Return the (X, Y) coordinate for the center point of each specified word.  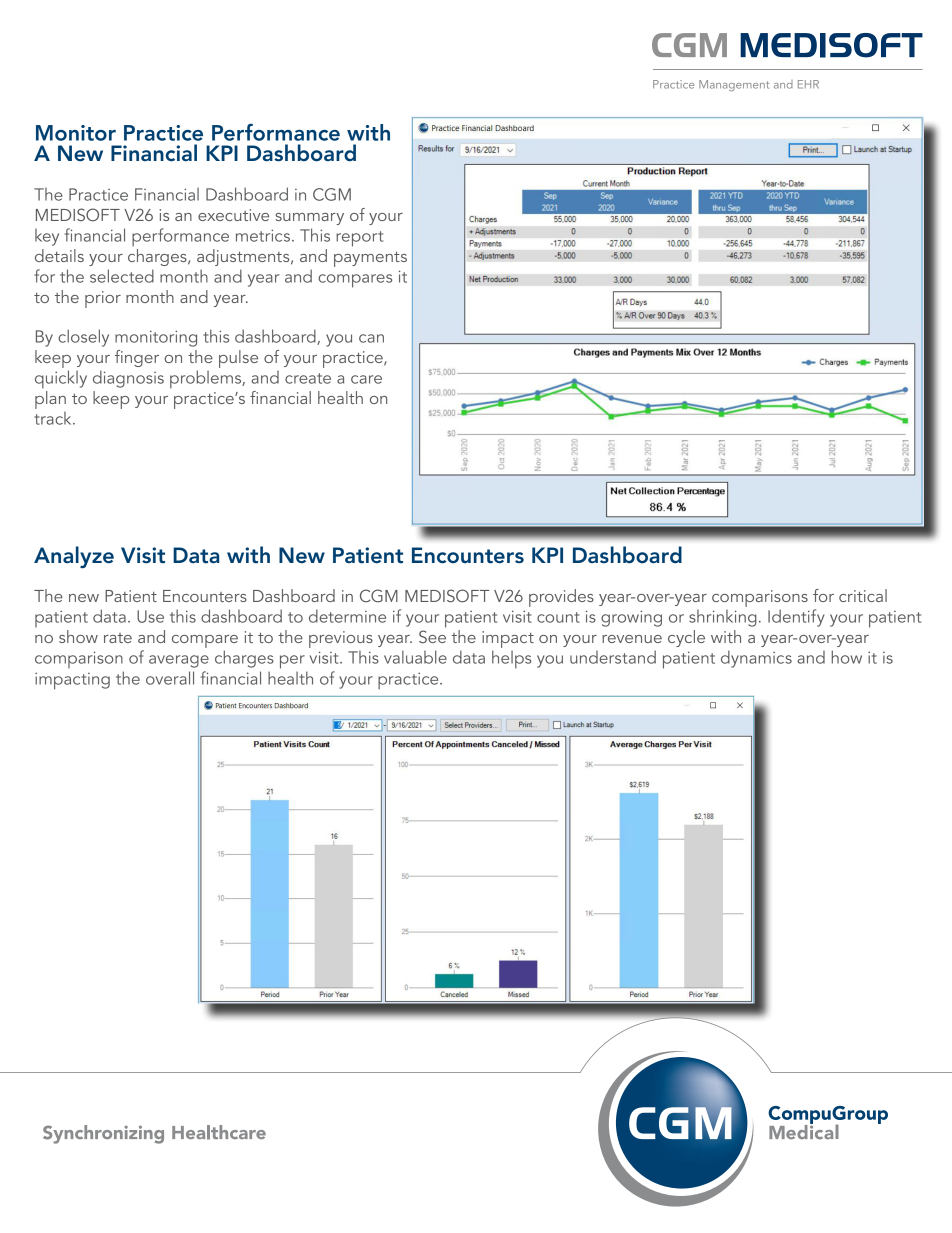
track (54, 418)
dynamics (756, 659)
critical (863, 595)
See (432, 636)
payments (370, 259)
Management (734, 85)
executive (233, 215)
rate (118, 638)
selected (122, 276)
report (359, 239)
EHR (808, 84)
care (366, 379)
